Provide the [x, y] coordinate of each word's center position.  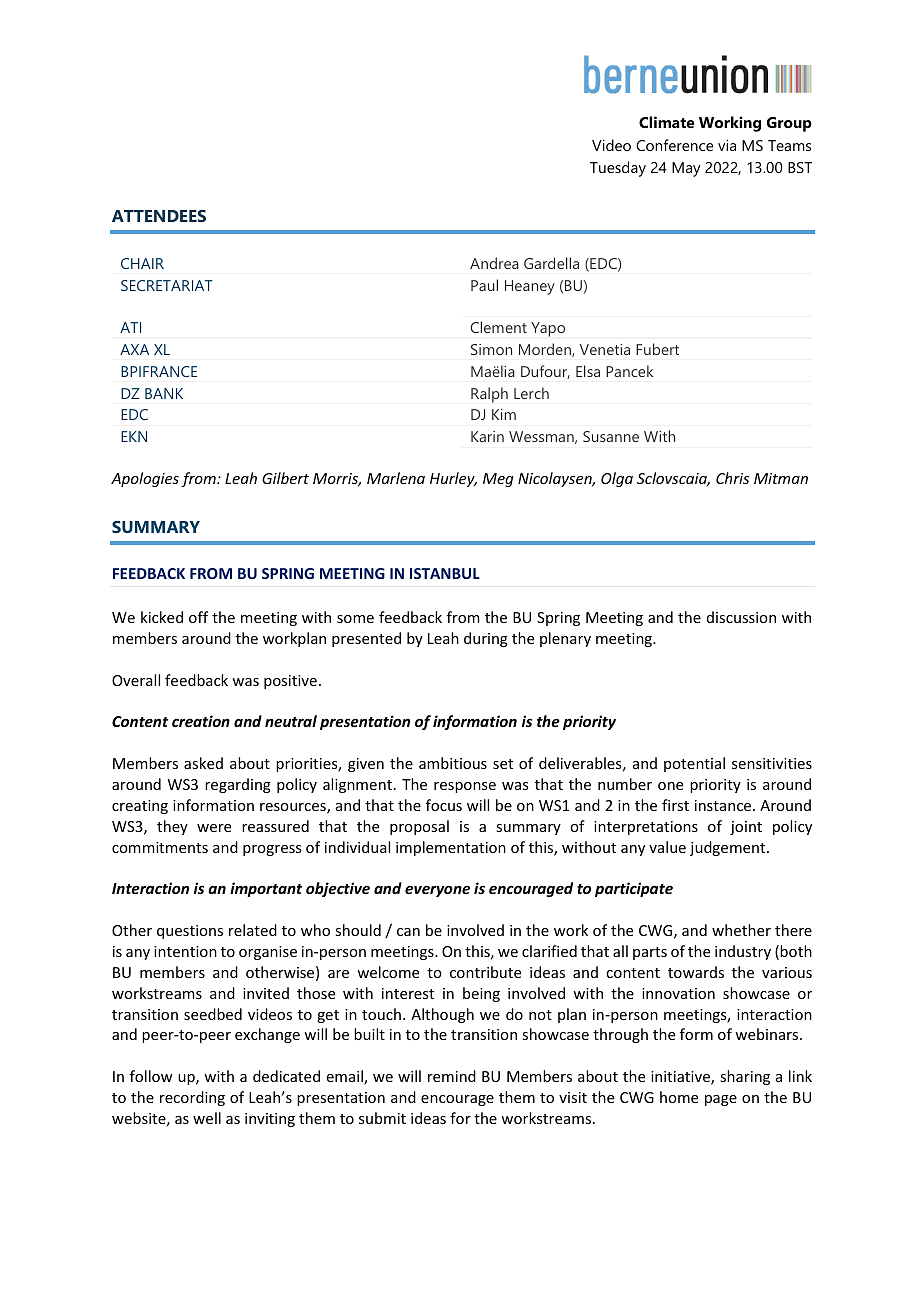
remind [452, 1076]
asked [203, 763]
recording [192, 1098]
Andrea [494, 263]
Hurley [453, 479]
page [721, 1100]
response [465, 787]
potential [694, 764]
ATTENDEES [159, 216]
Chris [732, 478]
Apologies [145, 479]
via [727, 145]
